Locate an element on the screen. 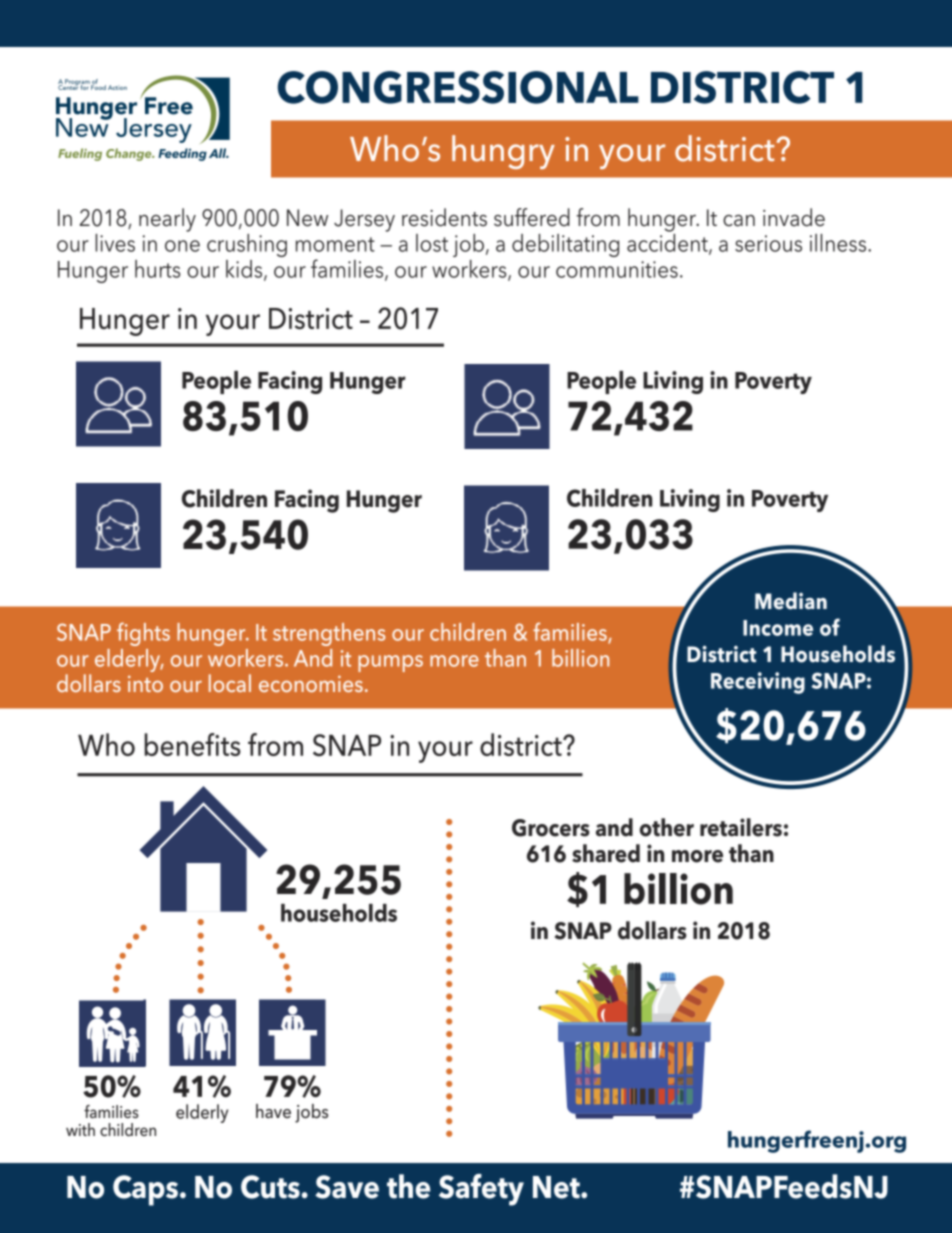 The width and height of the screenshot is (952, 1233). Safety is located at coordinates (481, 1190).
